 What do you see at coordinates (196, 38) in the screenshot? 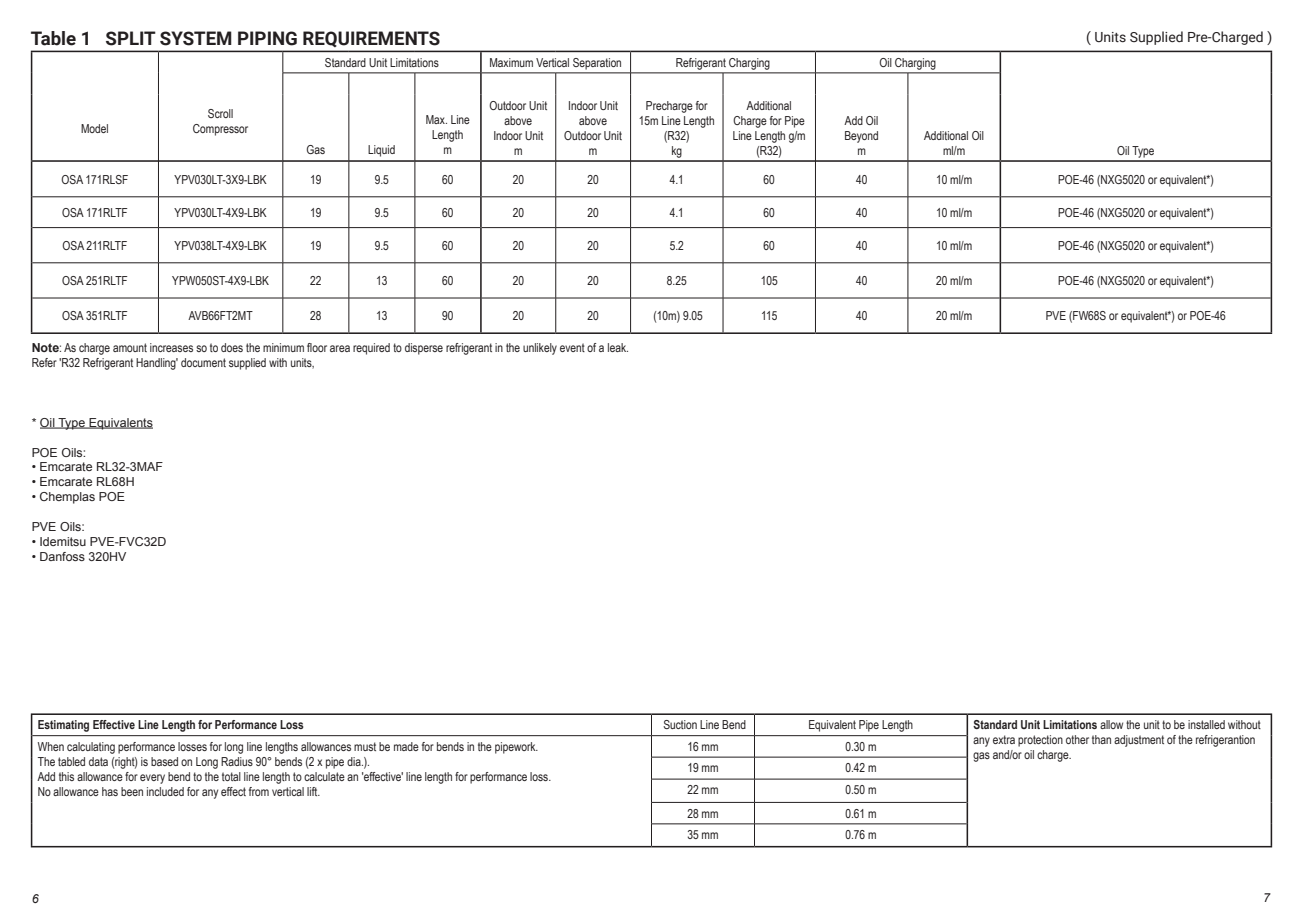
I see `SYSTEM` at bounding box center [196, 38].
